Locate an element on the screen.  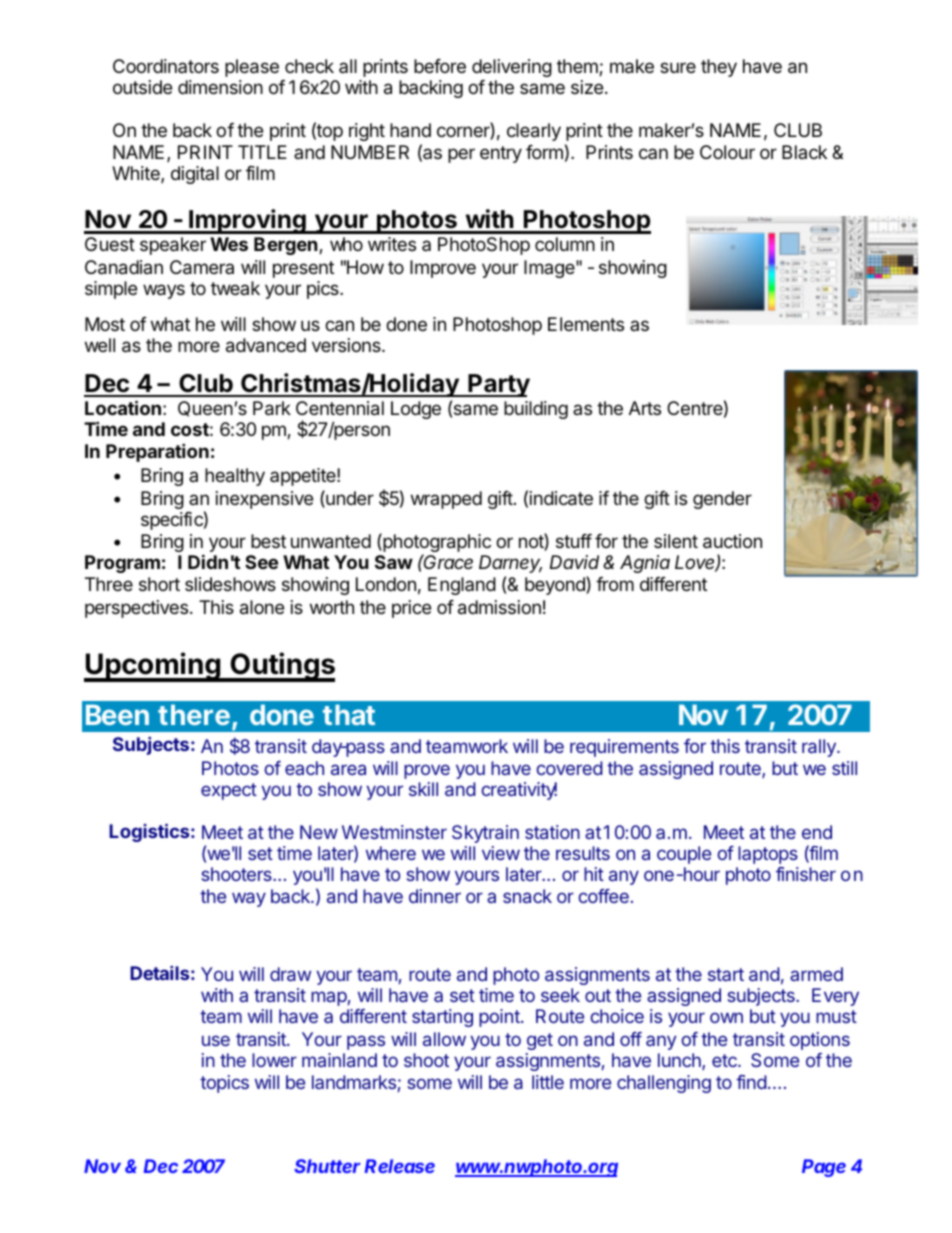
they is located at coordinates (719, 68).
